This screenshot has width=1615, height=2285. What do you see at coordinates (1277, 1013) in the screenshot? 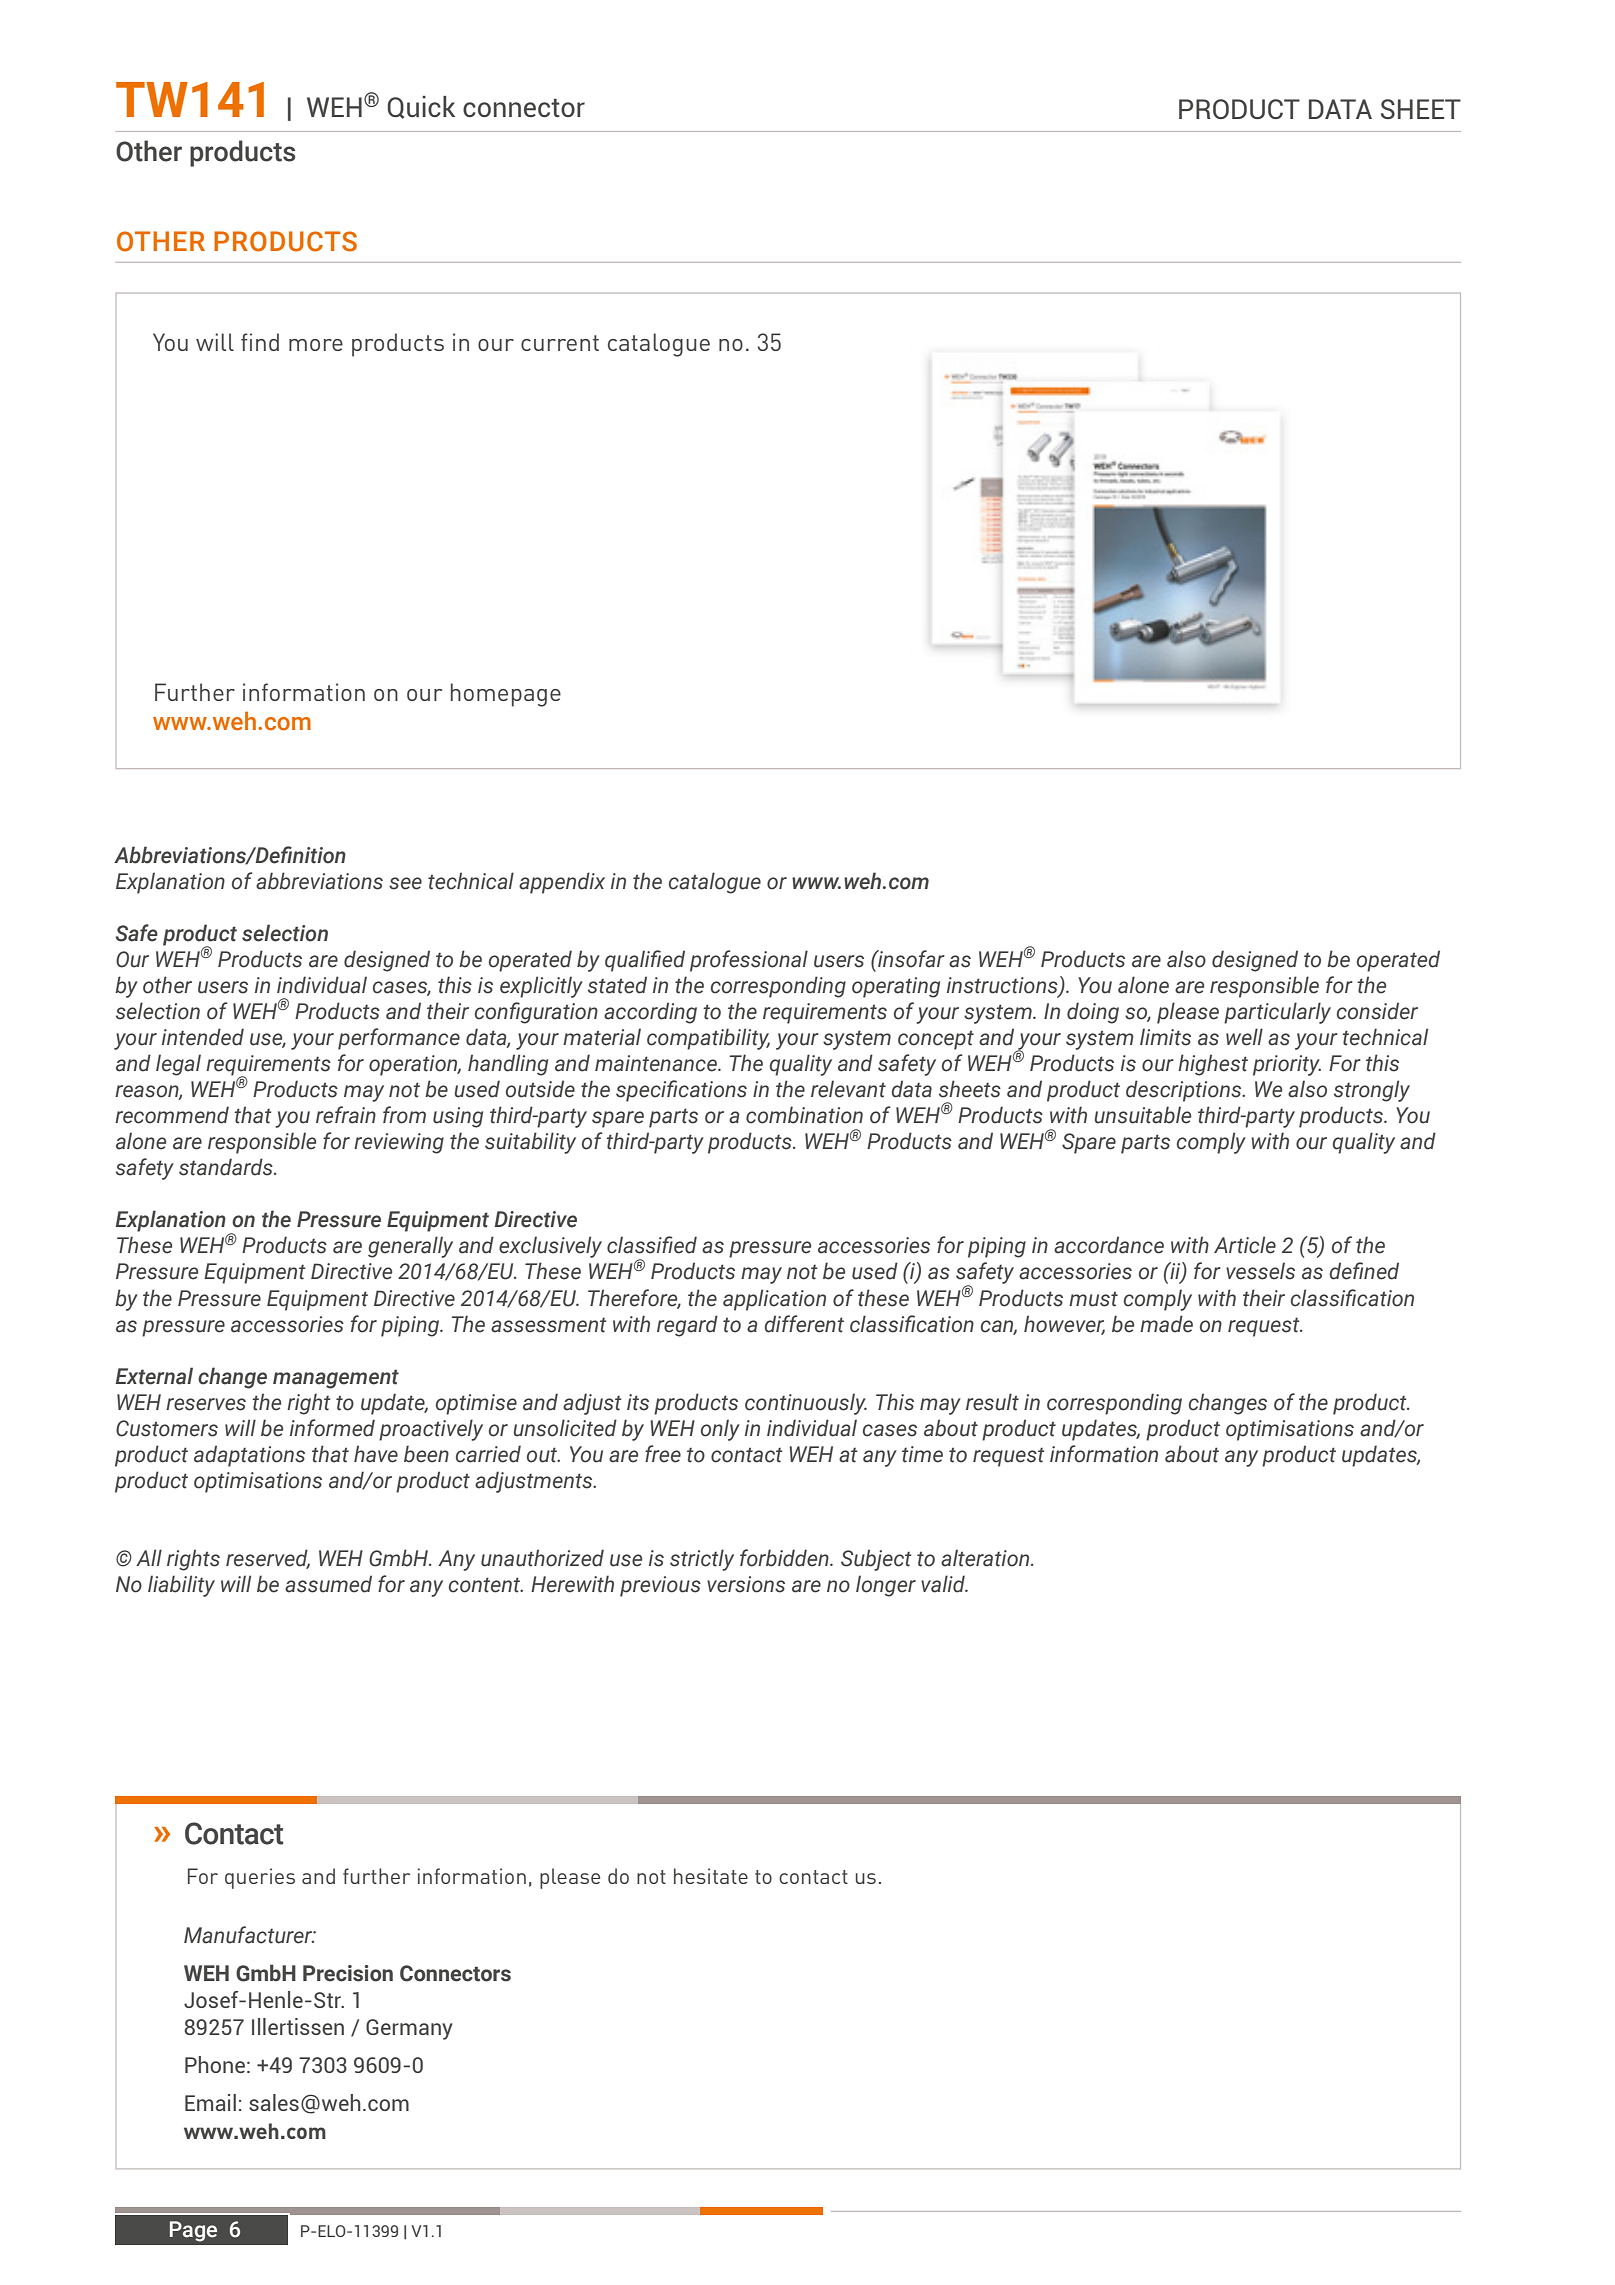
I see `particularly` at bounding box center [1277, 1013].
